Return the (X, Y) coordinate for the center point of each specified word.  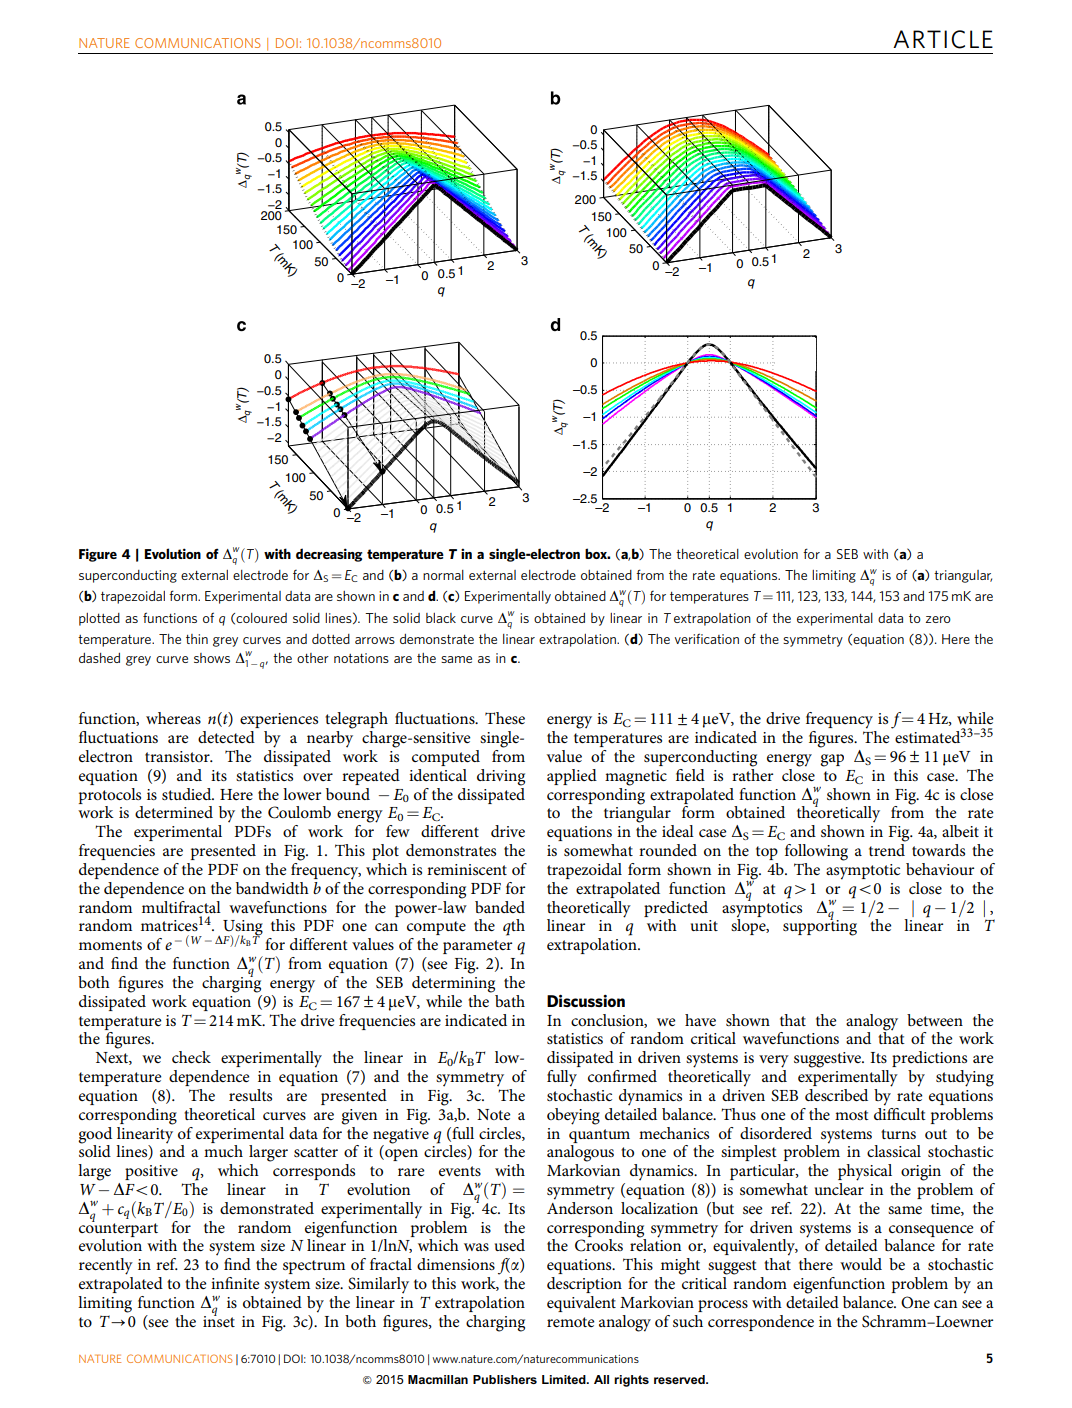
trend (887, 850)
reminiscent (467, 869)
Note (494, 1114)
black (441, 618)
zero (938, 619)
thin (197, 639)
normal (443, 575)
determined (174, 812)
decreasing (329, 555)
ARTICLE (943, 39)
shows (212, 658)
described (836, 1095)
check (191, 1057)
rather (752, 773)
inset (219, 1320)
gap (832, 760)
